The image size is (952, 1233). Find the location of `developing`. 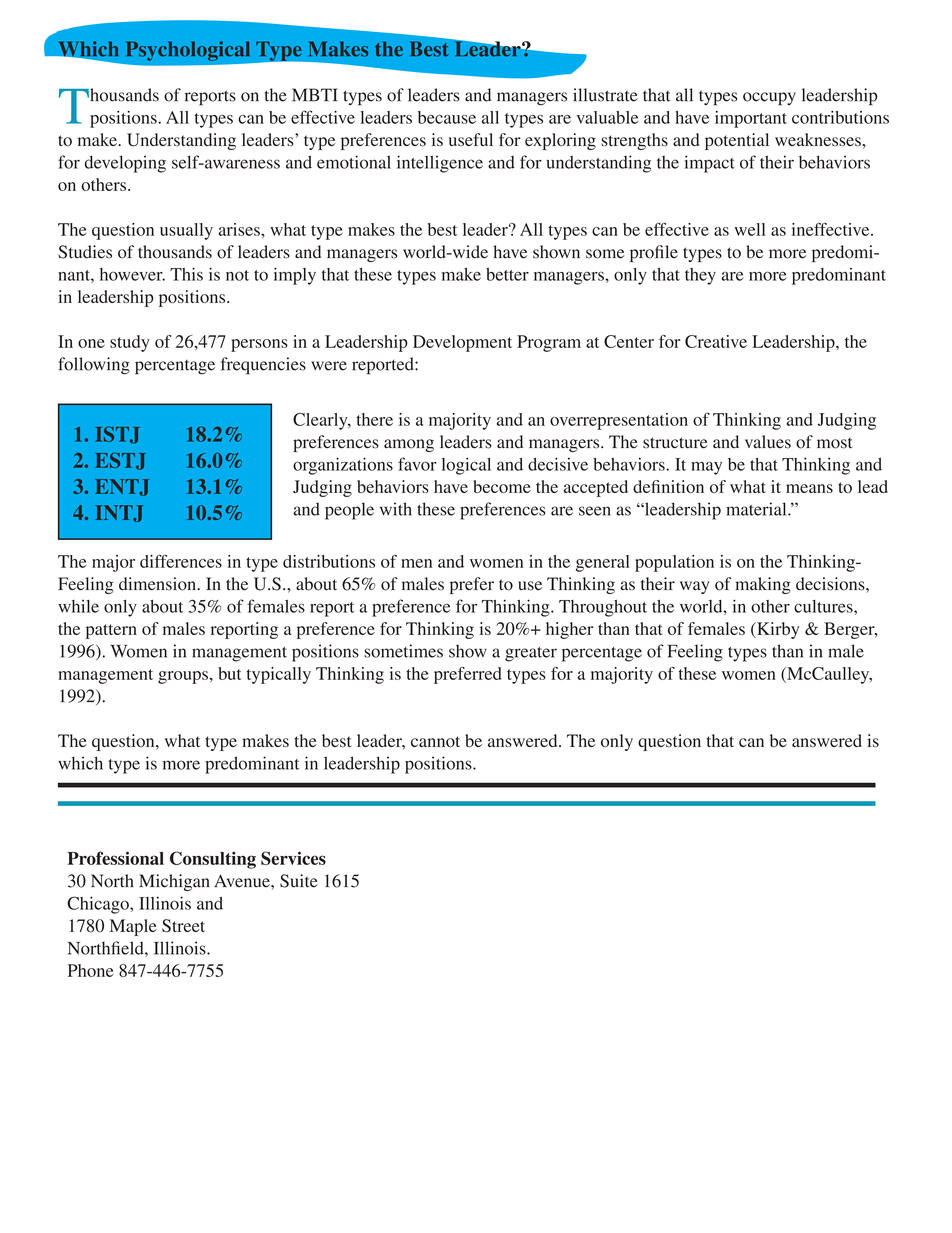

developing is located at coordinates (125, 164).
